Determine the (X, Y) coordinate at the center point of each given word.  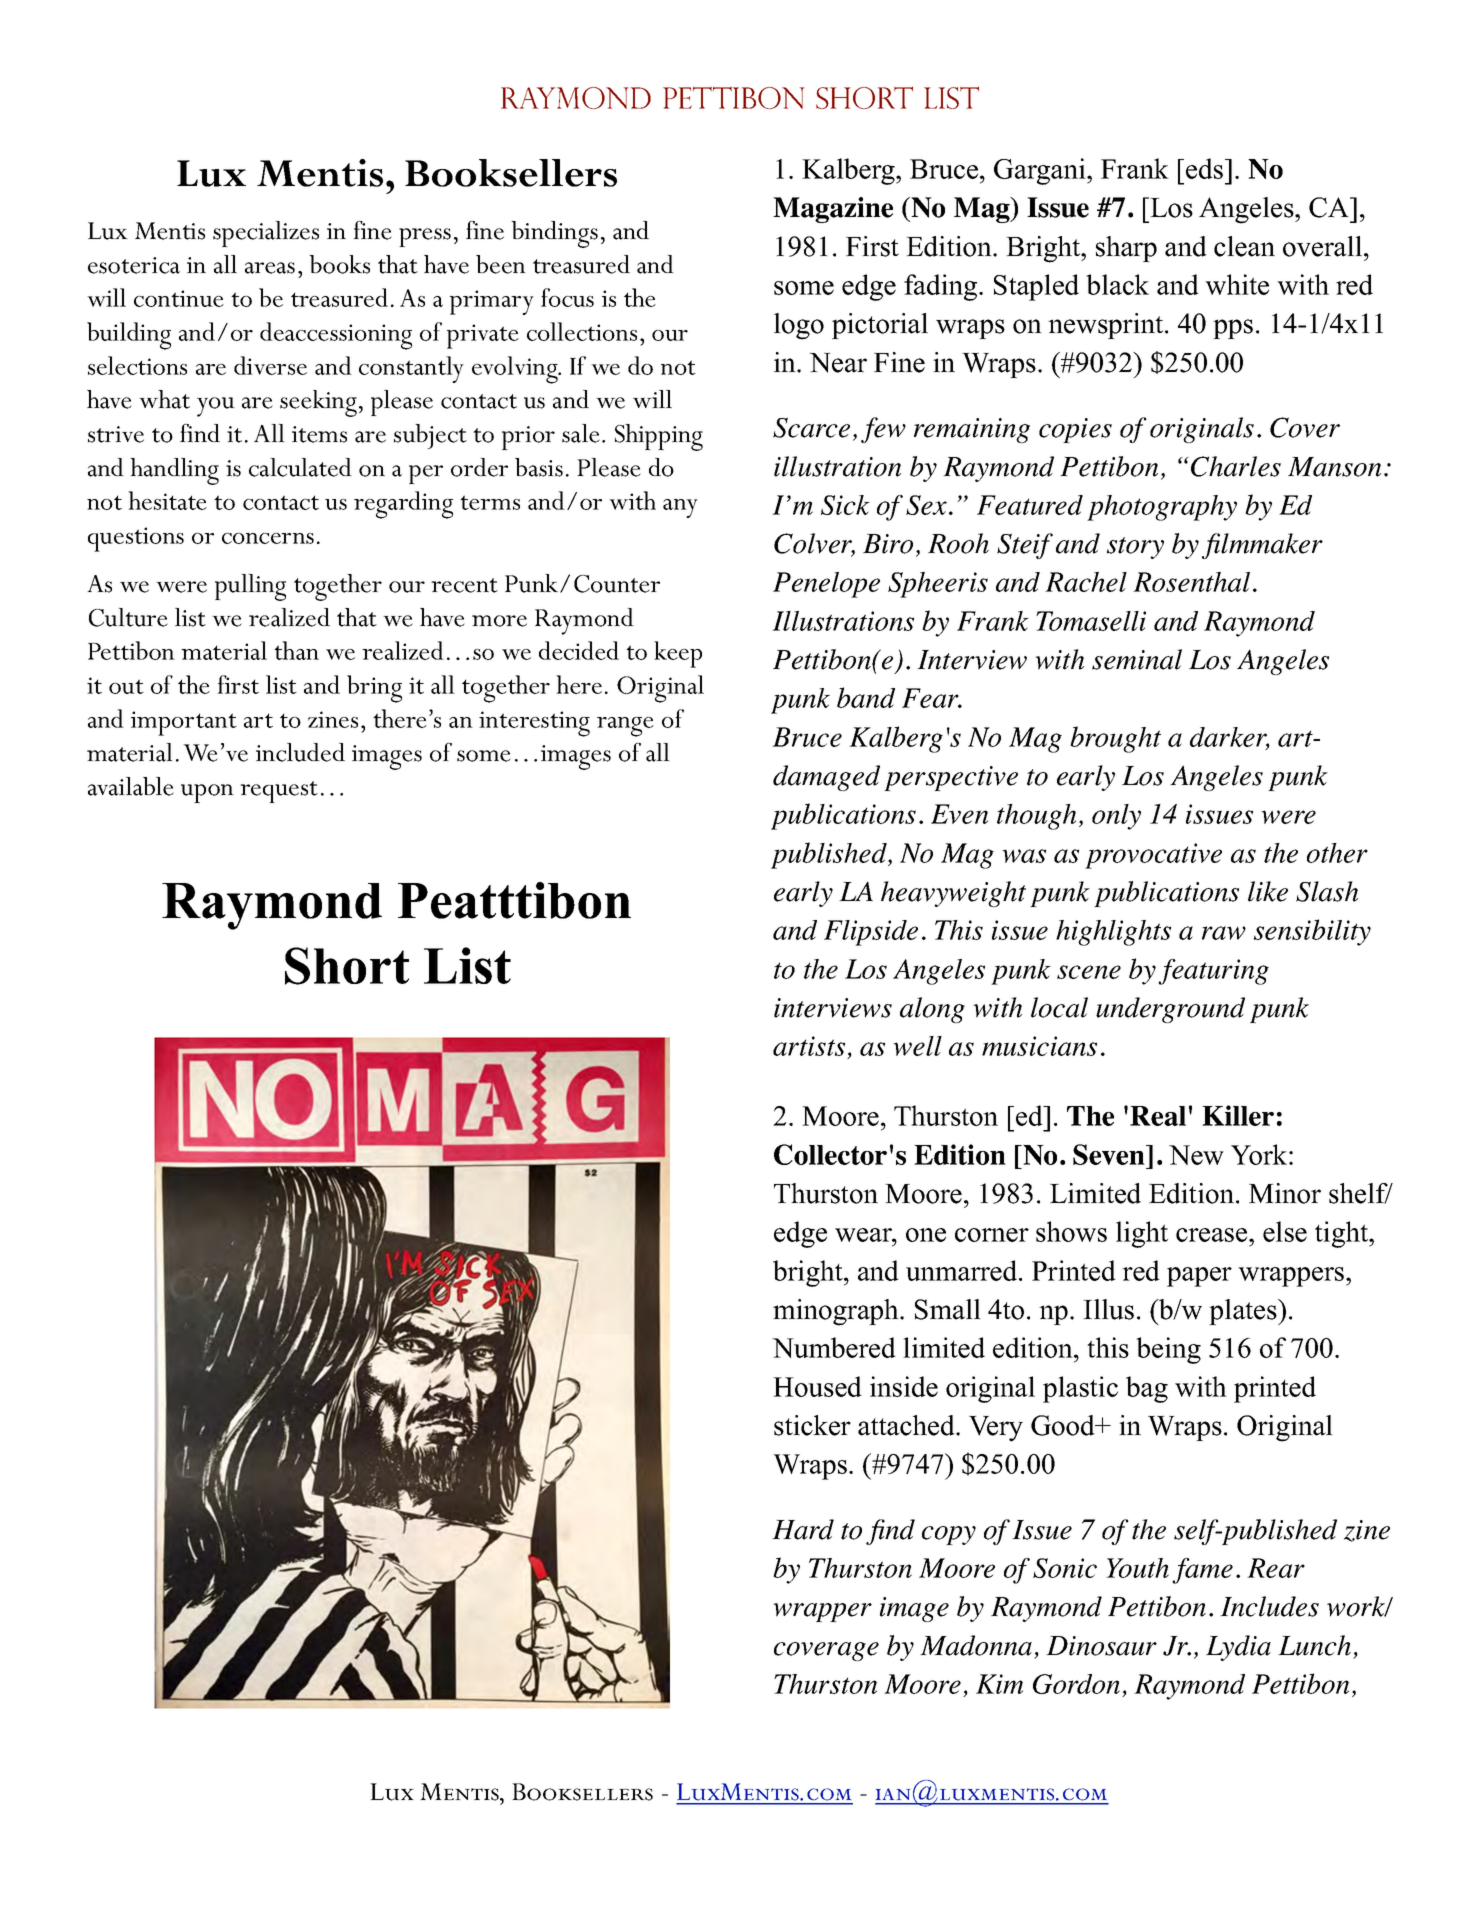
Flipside (871, 933)
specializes (266, 234)
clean (1244, 246)
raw (1224, 933)
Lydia (1238, 1648)
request (279, 792)
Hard (803, 1529)
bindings (554, 234)
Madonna (976, 1645)
